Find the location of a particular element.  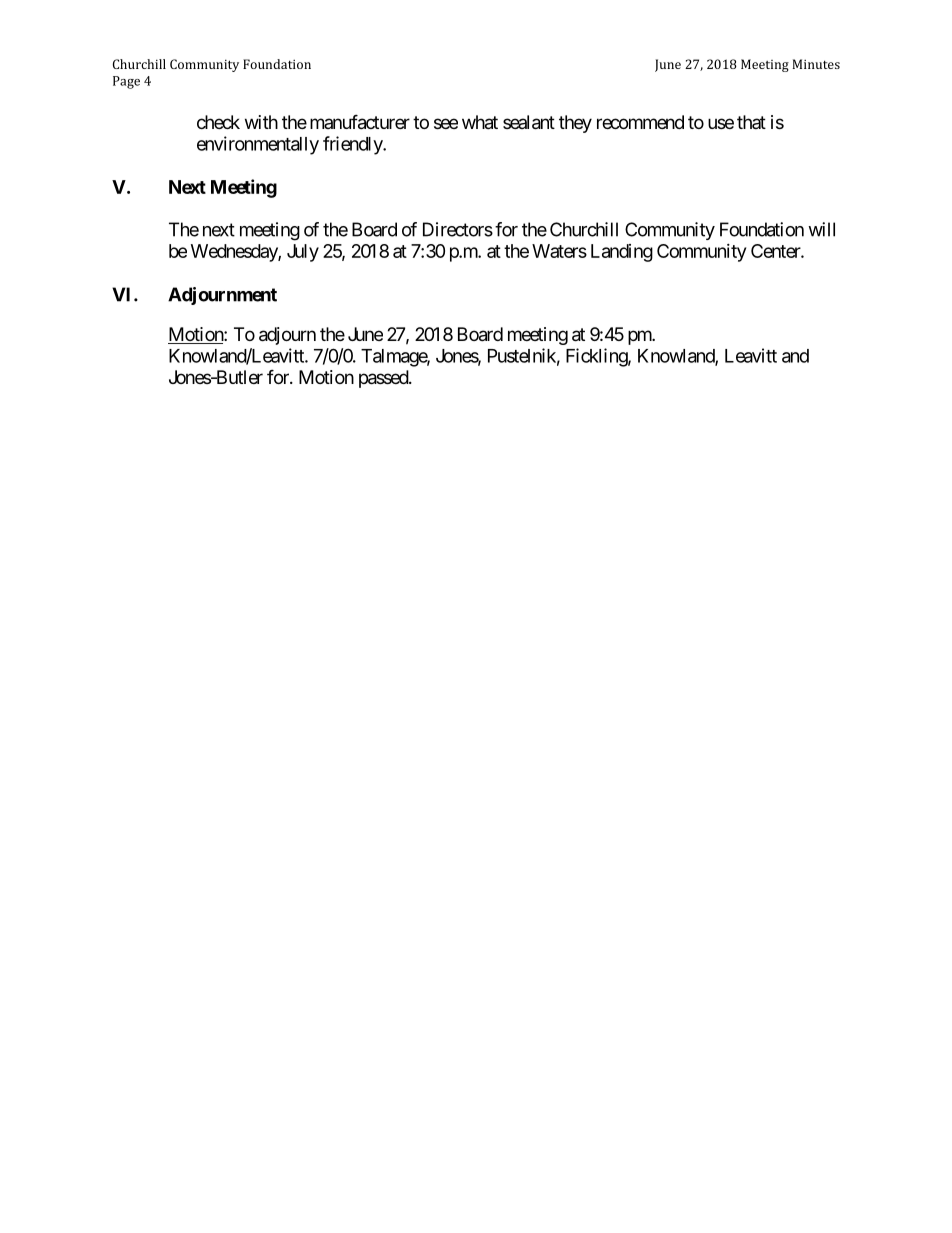

Landing is located at coordinates (622, 253).
